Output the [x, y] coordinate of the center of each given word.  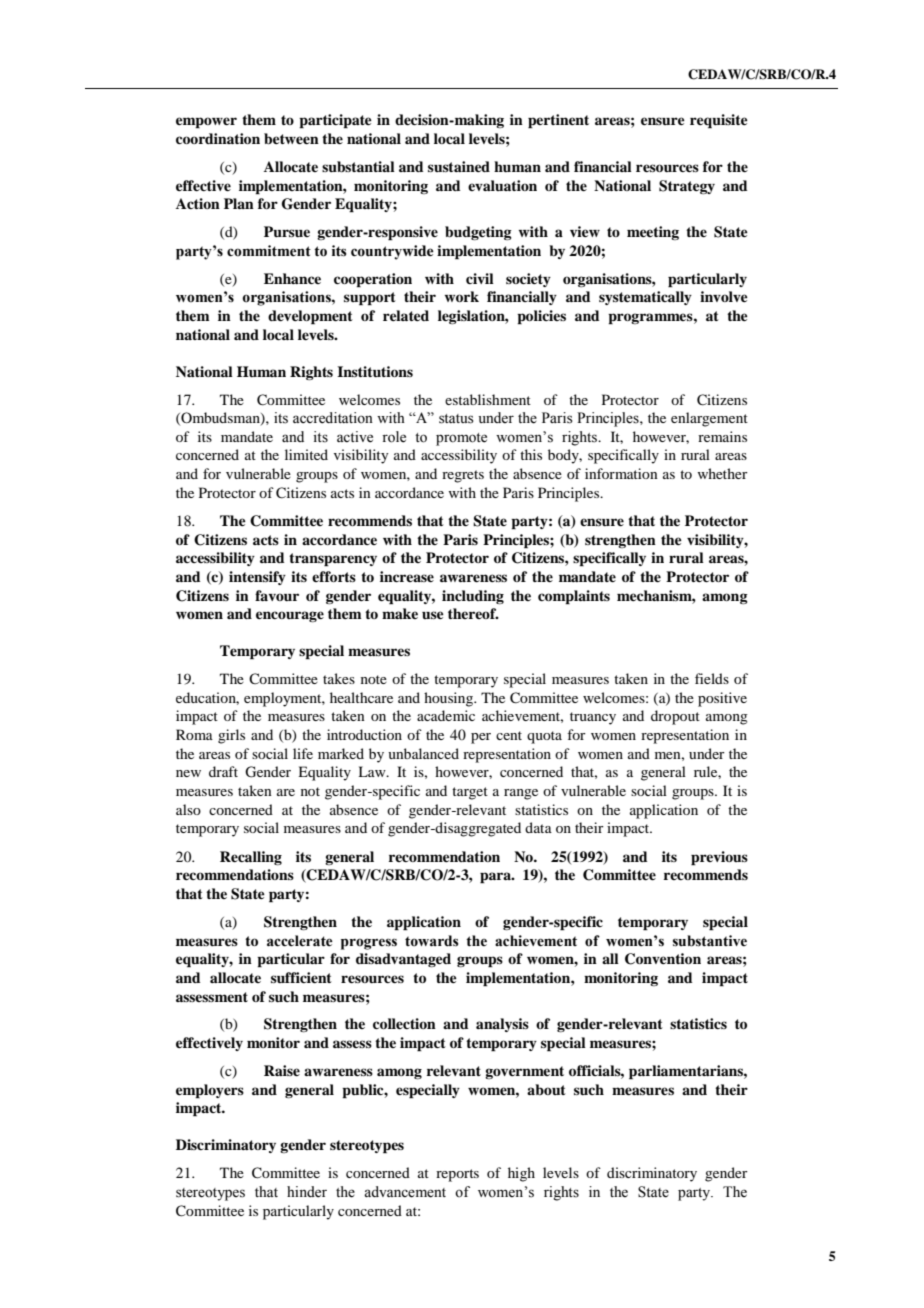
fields [712, 678]
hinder [307, 1192]
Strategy [687, 187]
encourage [290, 616]
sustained [459, 166]
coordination [218, 138]
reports [457, 1175]
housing [449, 699]
